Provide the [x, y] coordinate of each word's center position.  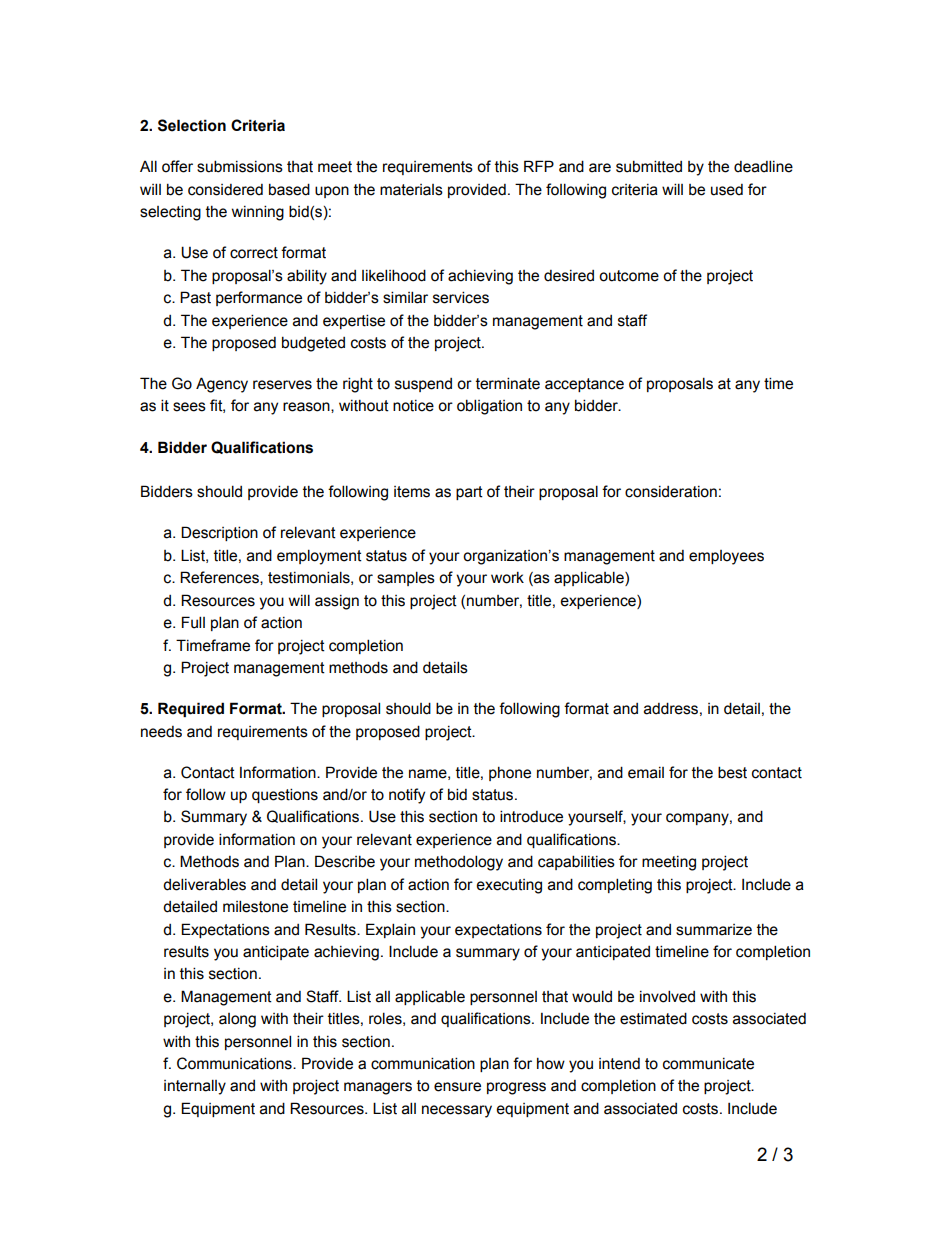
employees [726, 557]
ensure [457, 1087]
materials [411, 190]
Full [193, 622]
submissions [240, 166]
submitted [649, 166]
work [507, 578]
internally [195, 1087]
